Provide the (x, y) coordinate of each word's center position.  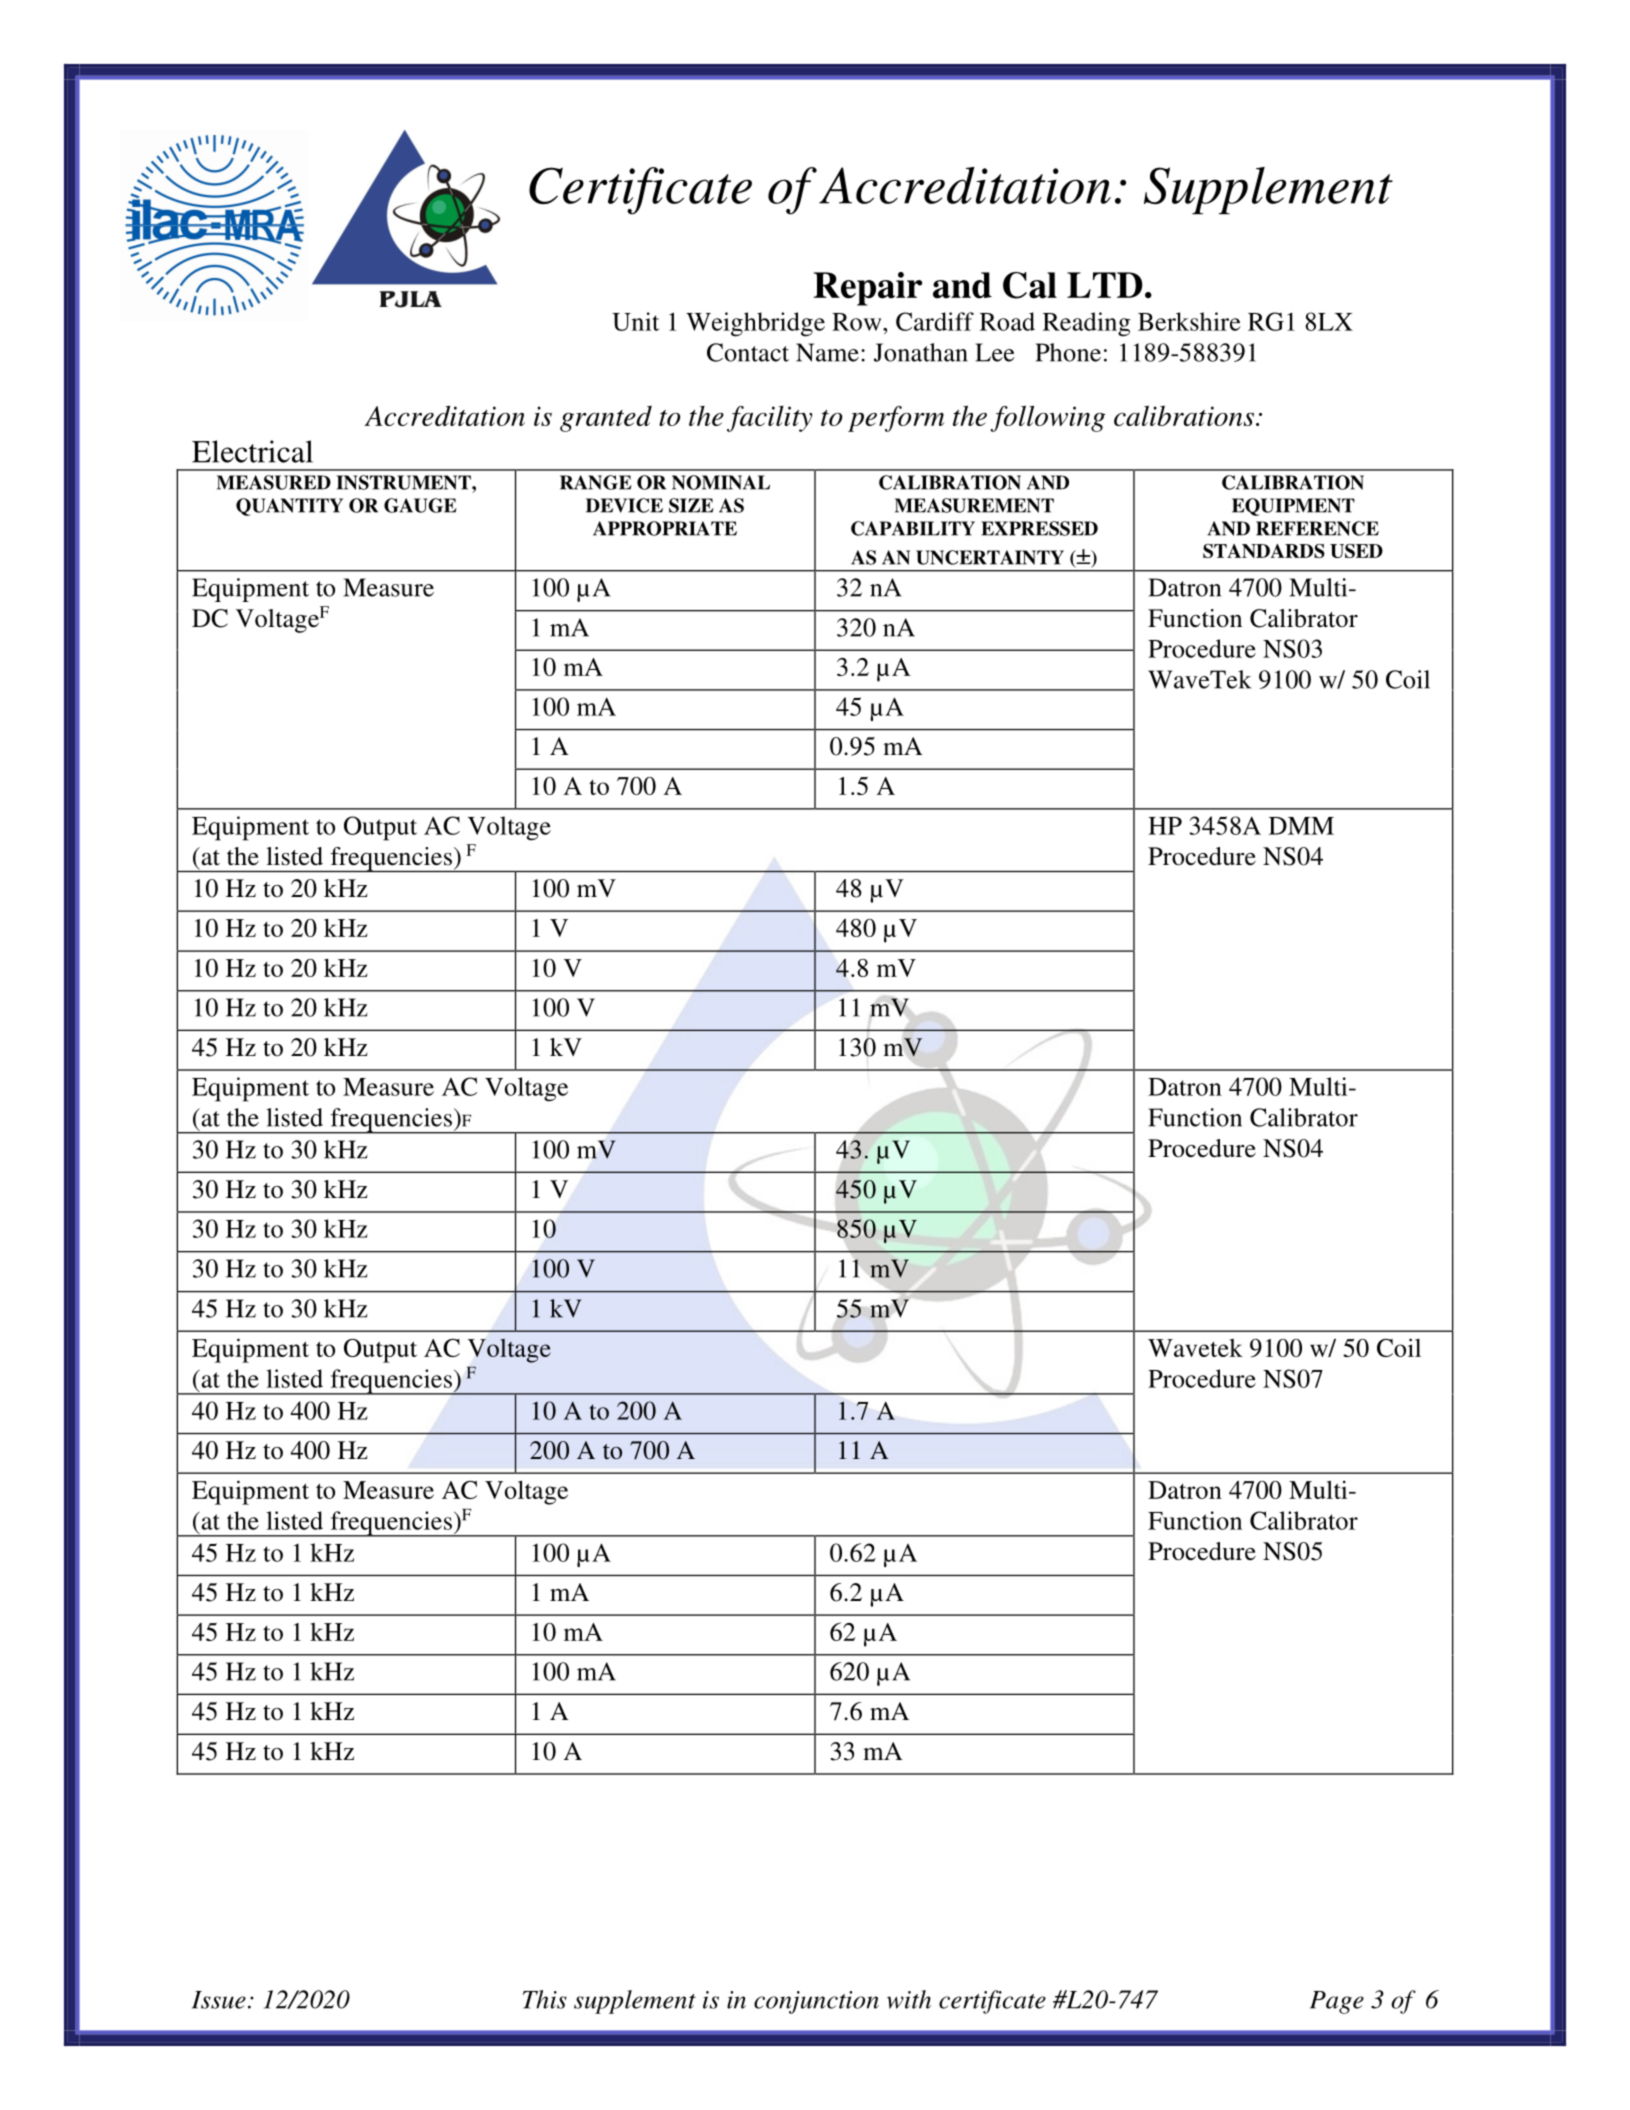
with (909, 1999)
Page (1337, 2002)
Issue (219, 2000)
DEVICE (624, 505)
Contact (748, 352)
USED (1356, 551)
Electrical (252, 451)
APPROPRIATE (665, 528)
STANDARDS (1264, 551)
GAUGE (420, 505)
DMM (1301, 826)
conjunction (816, 2002)
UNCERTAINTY (990, 557)
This (545, 1999)
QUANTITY (289, 507)
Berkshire (1189, 321)
